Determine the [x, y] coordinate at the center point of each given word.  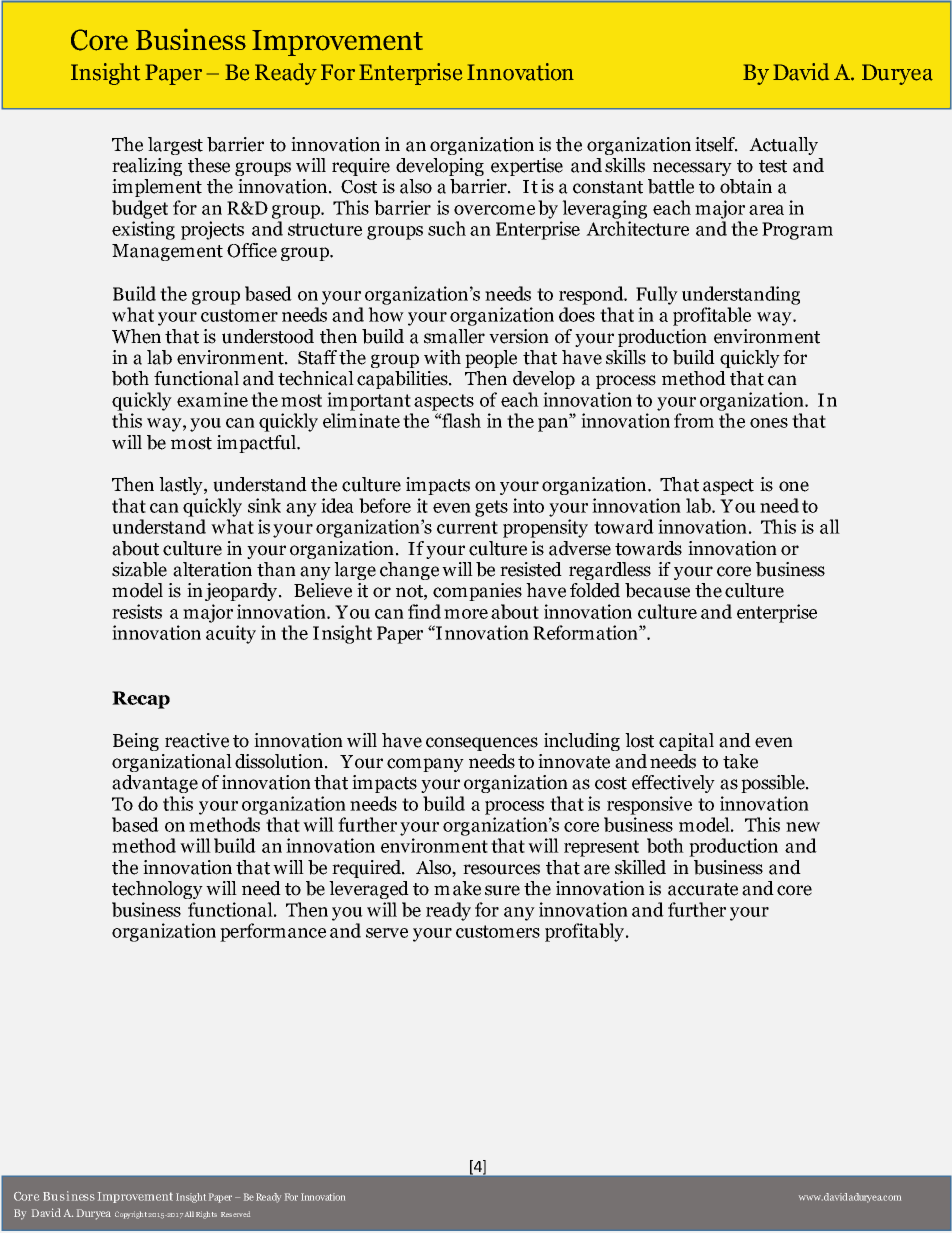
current [467, 527]
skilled [640, 867]
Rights [206, 1215]
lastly [182, 486]
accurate [703, 889]
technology [157, 890]
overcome [494, 210]
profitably [584, 932]
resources [501, 869]
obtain [746, 186]
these [209, 165]
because [657, 590]
